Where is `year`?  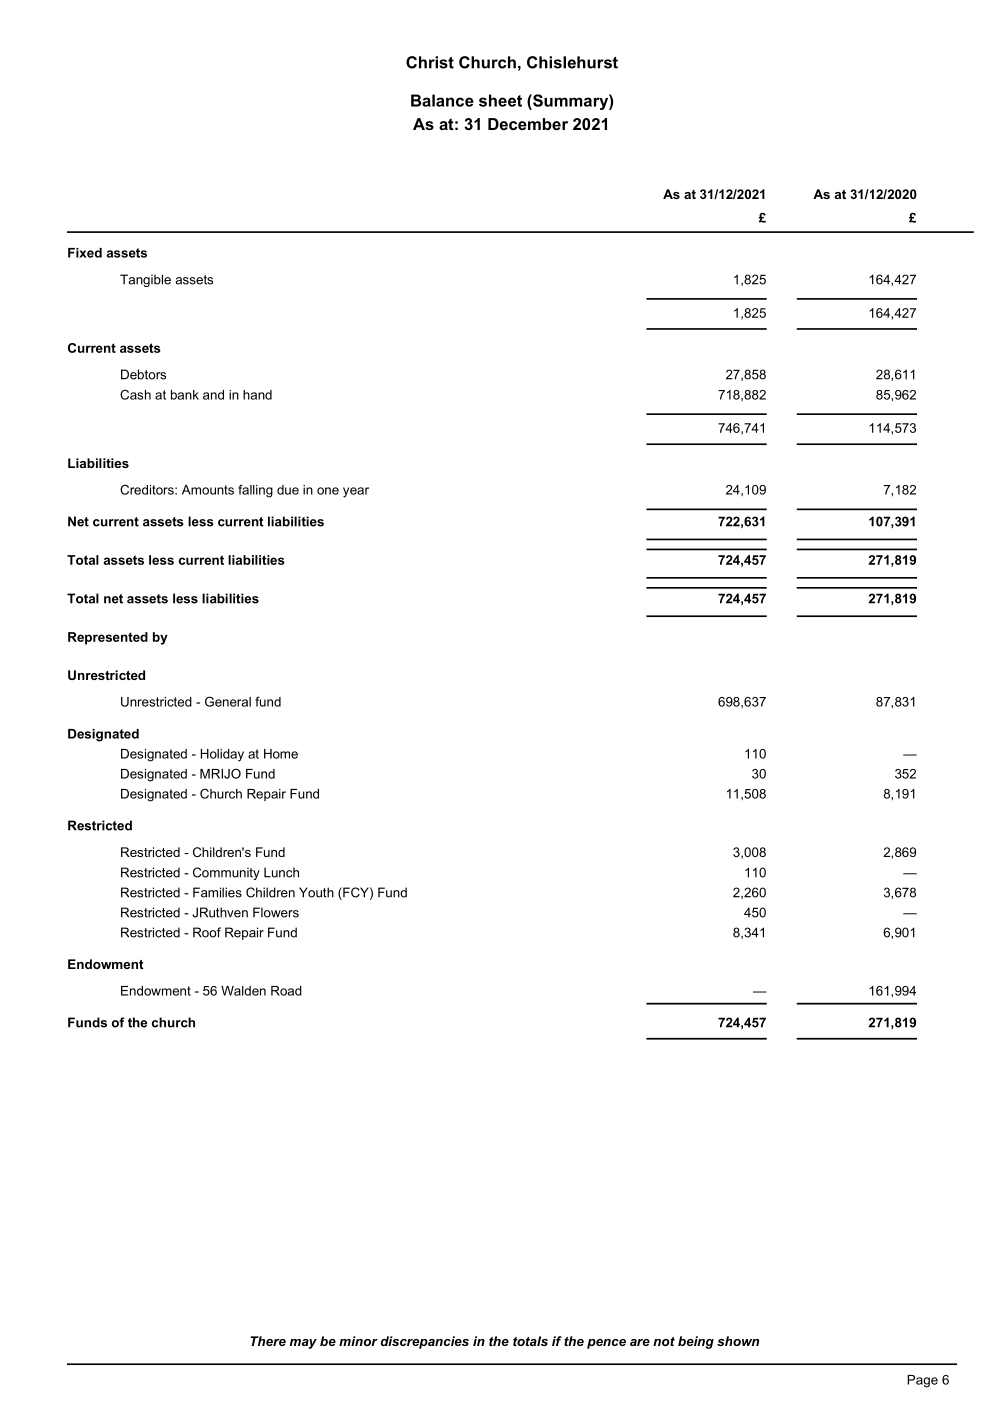 year is located at coordinates (356, 492).
